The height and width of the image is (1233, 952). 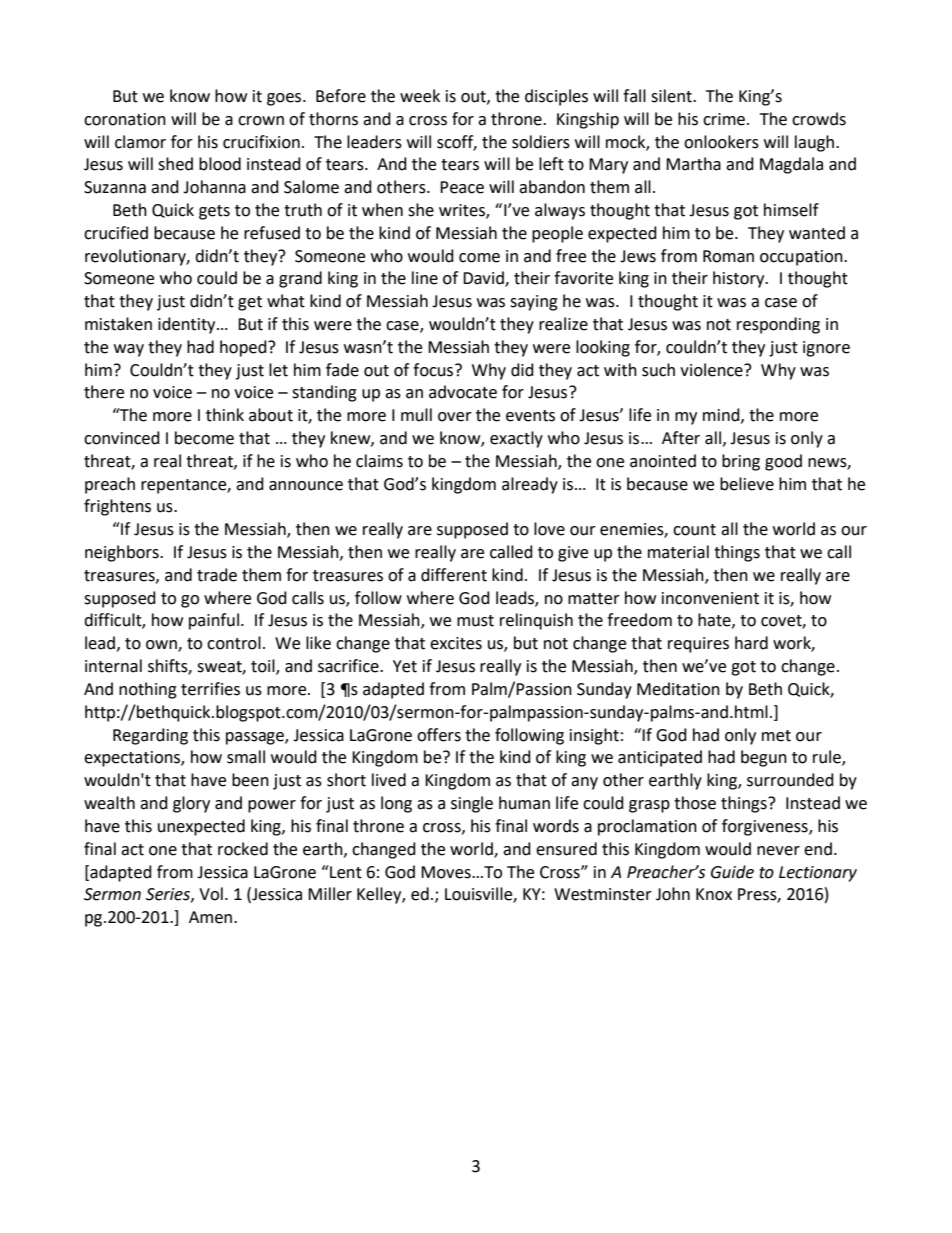 What do you see at coordinates (751, 643) in the image?
I see `hard` at bounding box center [751, 643].
